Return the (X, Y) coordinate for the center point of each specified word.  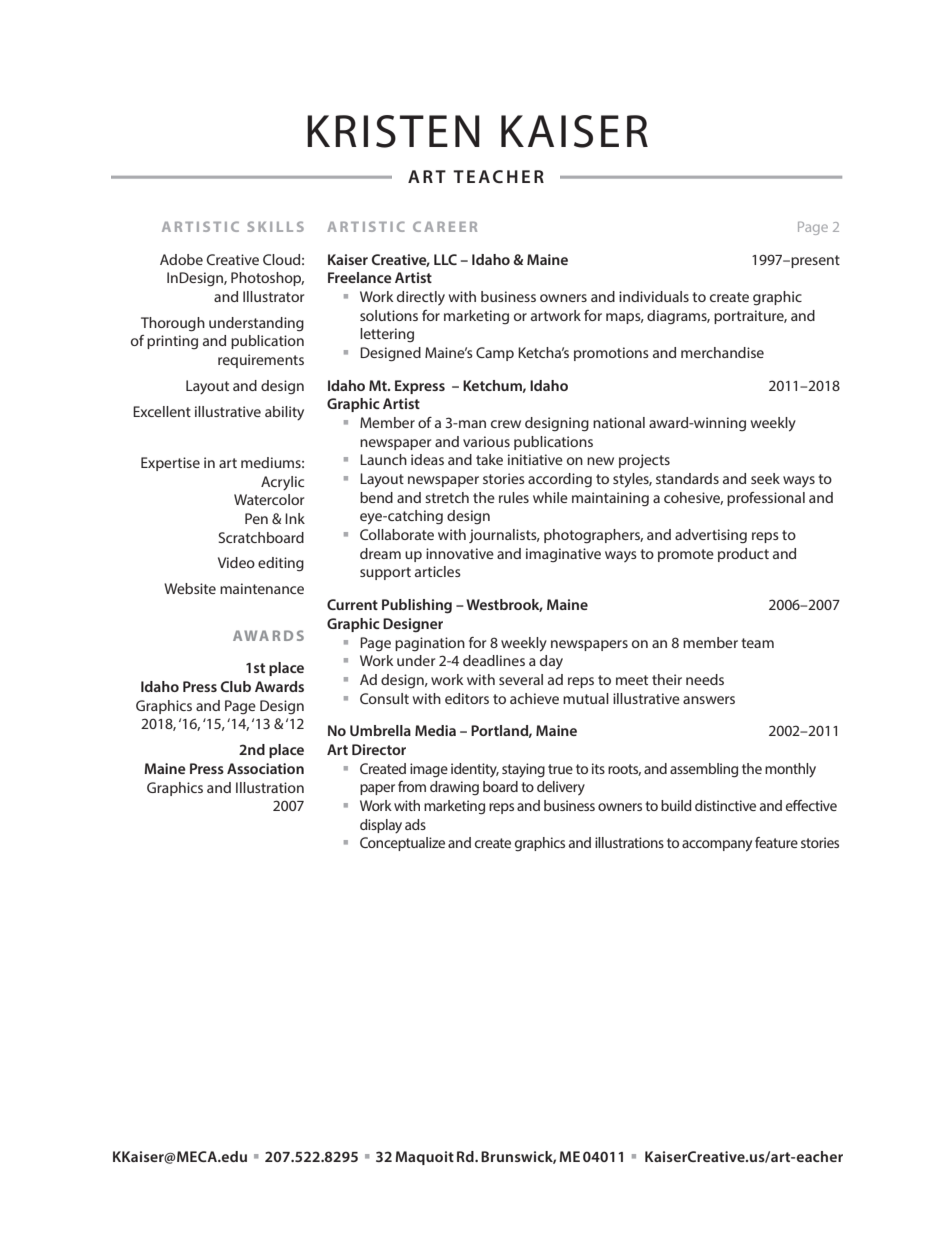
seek (765, 478)
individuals (654, 296)
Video (236, 562)
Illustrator (273, 296)
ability (284, 413)
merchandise (722, 352)
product (743, 555)
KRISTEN (393, 131)
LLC (445, 259)
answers (709, 700)
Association (265, 768)
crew (506, 424)
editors (467, 698)
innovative (460, 553)
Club (236, 686)
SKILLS (275, 226)
